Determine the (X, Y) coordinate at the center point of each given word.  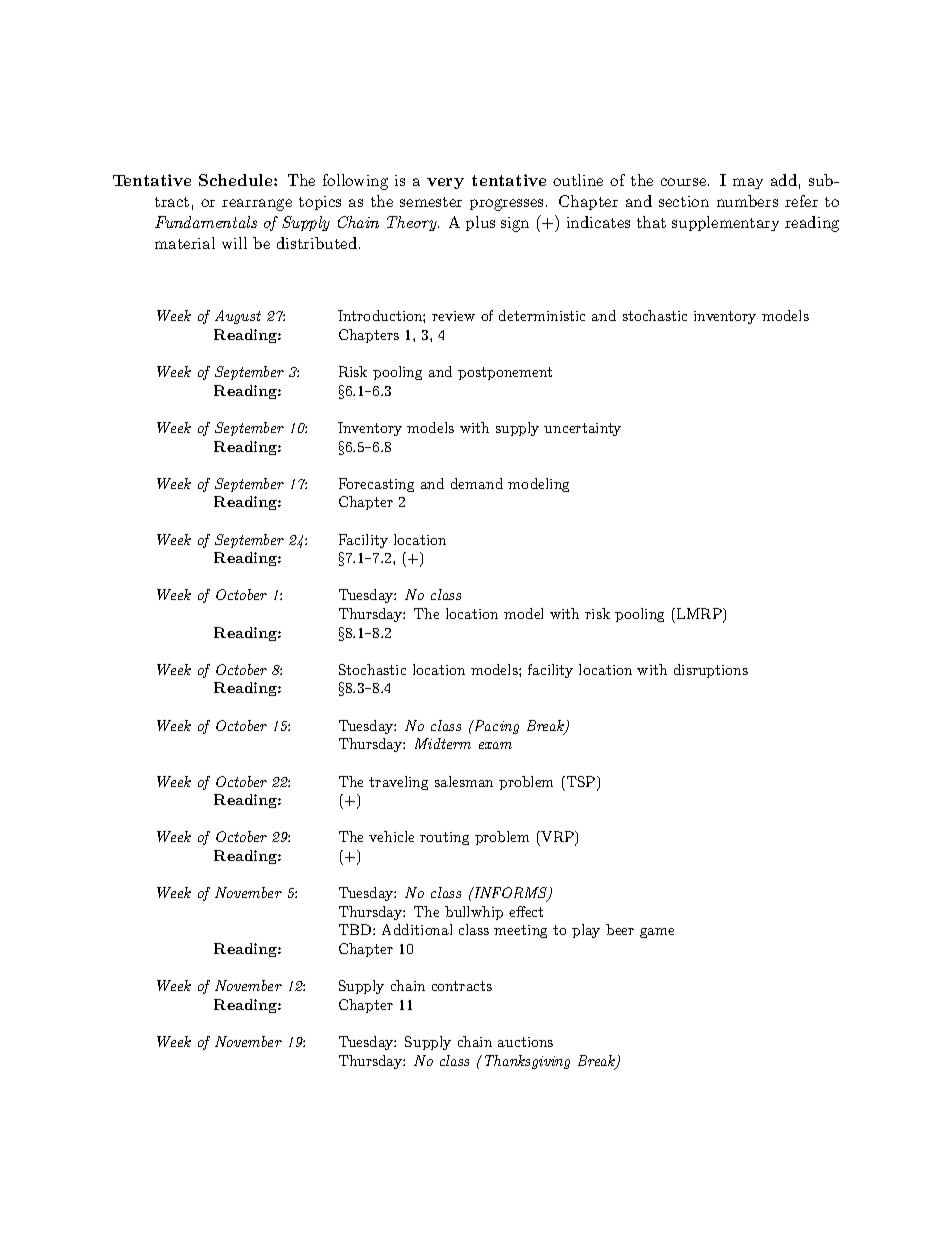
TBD (356, 929)
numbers (747, 201)
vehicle (391, 836)
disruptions (711, 671)
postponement (505, 373)
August (238, 317)
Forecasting (376, 485)
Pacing (495, 727)
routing (444, 838)
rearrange (257, 205)
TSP (581, 783)
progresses (506, 205)
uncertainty (582, 429)
